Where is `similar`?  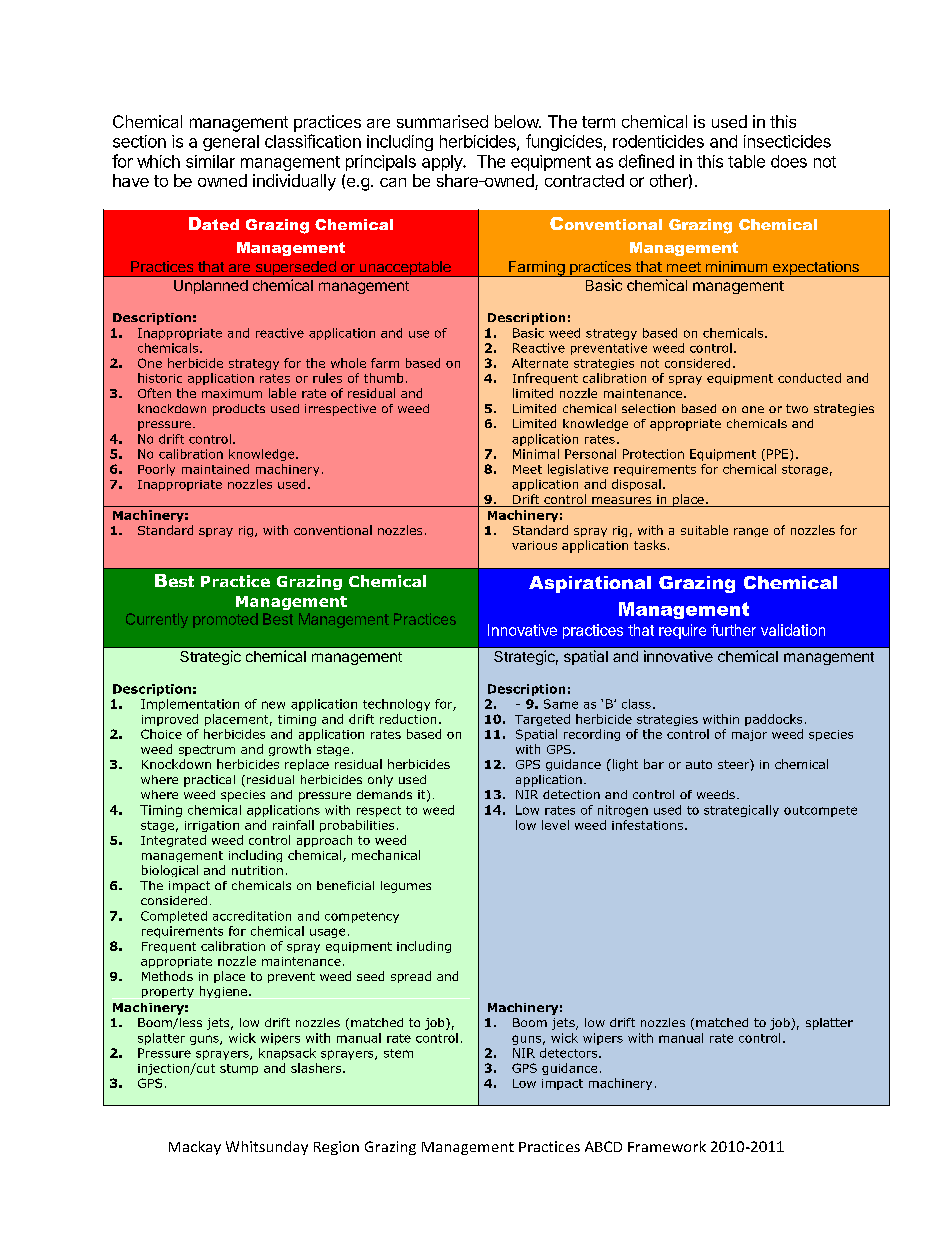
similar is located at coordinates (210, 161).
